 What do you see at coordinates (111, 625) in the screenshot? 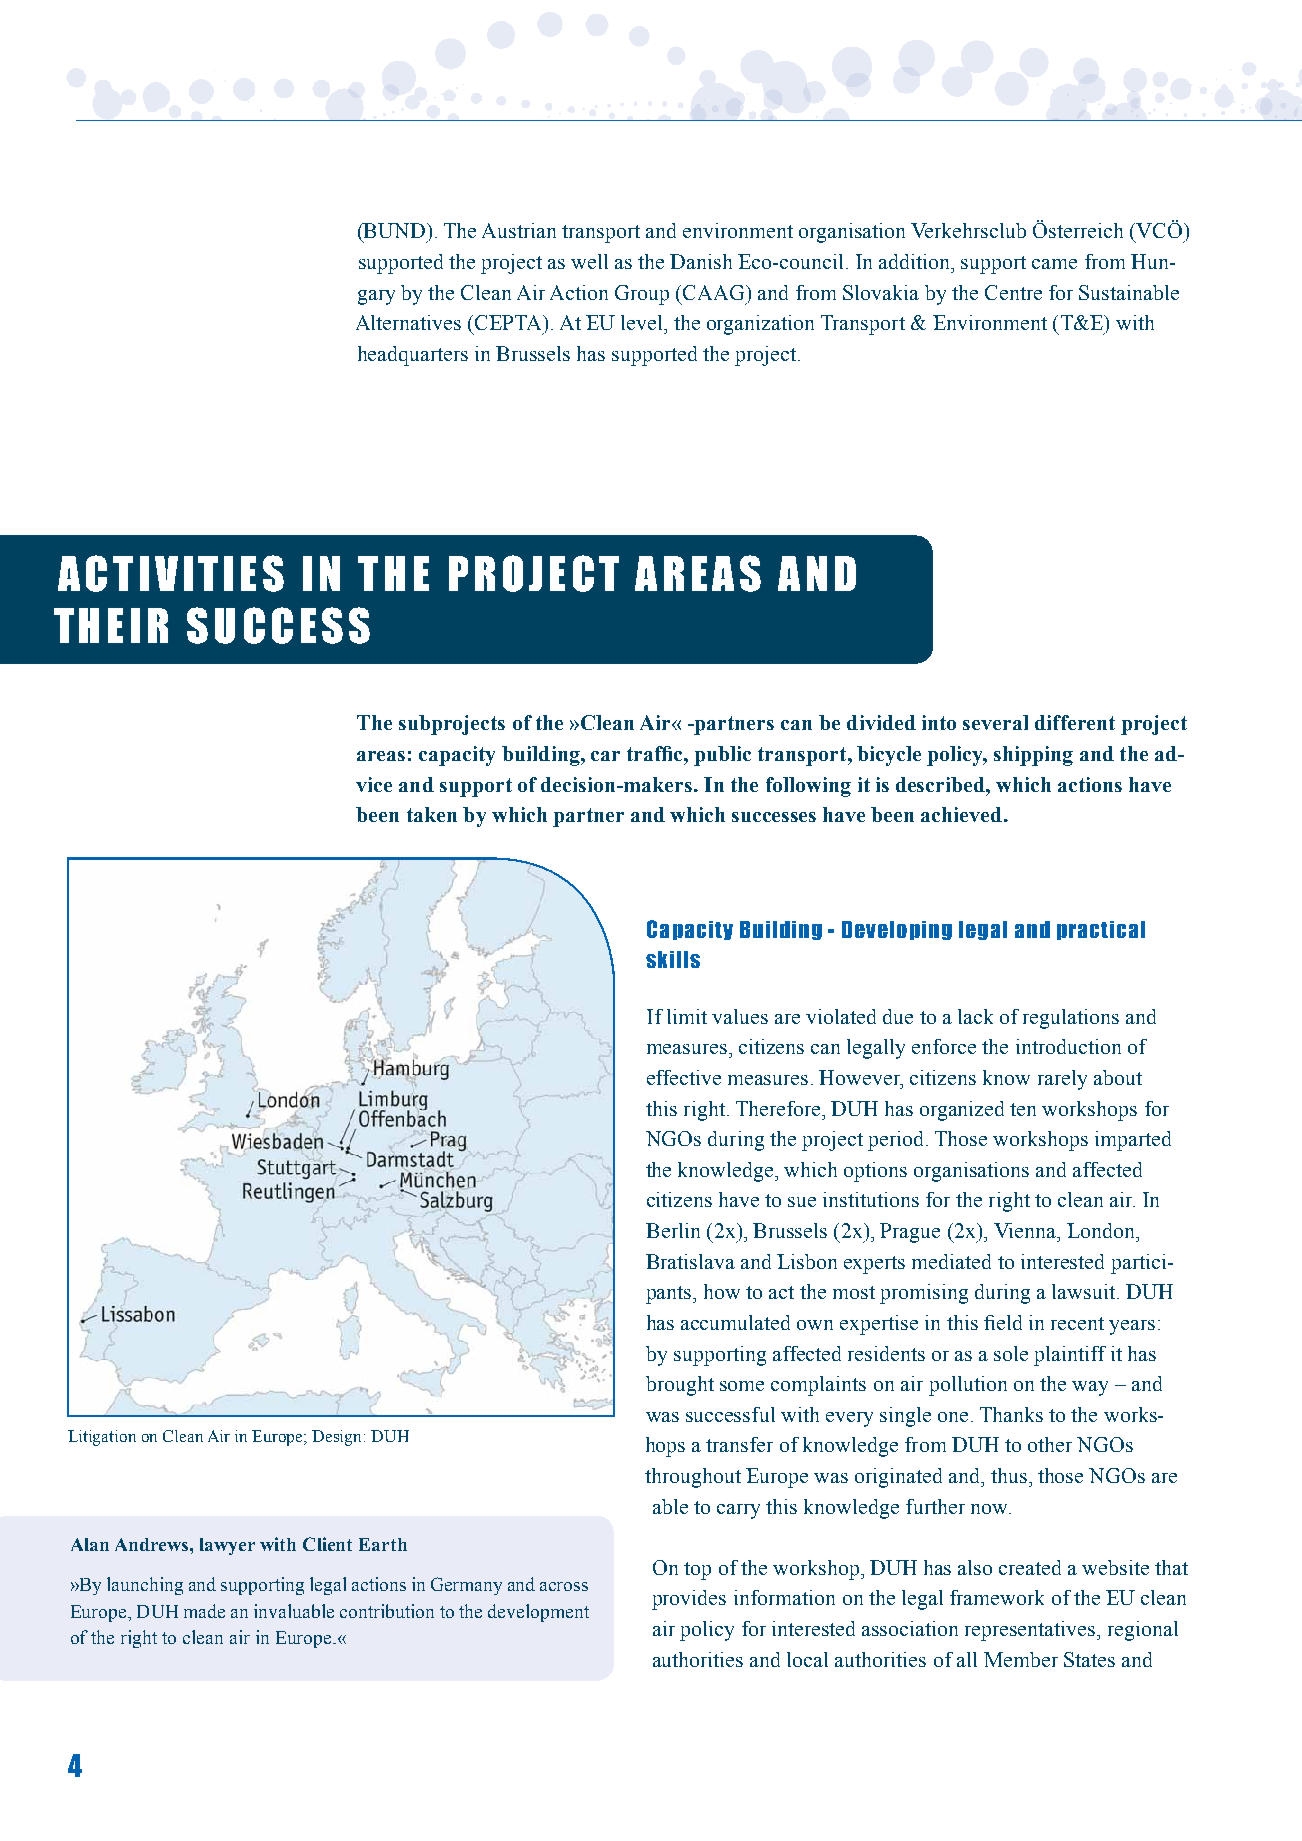
I see `their` at bounding box center [111, 625].
